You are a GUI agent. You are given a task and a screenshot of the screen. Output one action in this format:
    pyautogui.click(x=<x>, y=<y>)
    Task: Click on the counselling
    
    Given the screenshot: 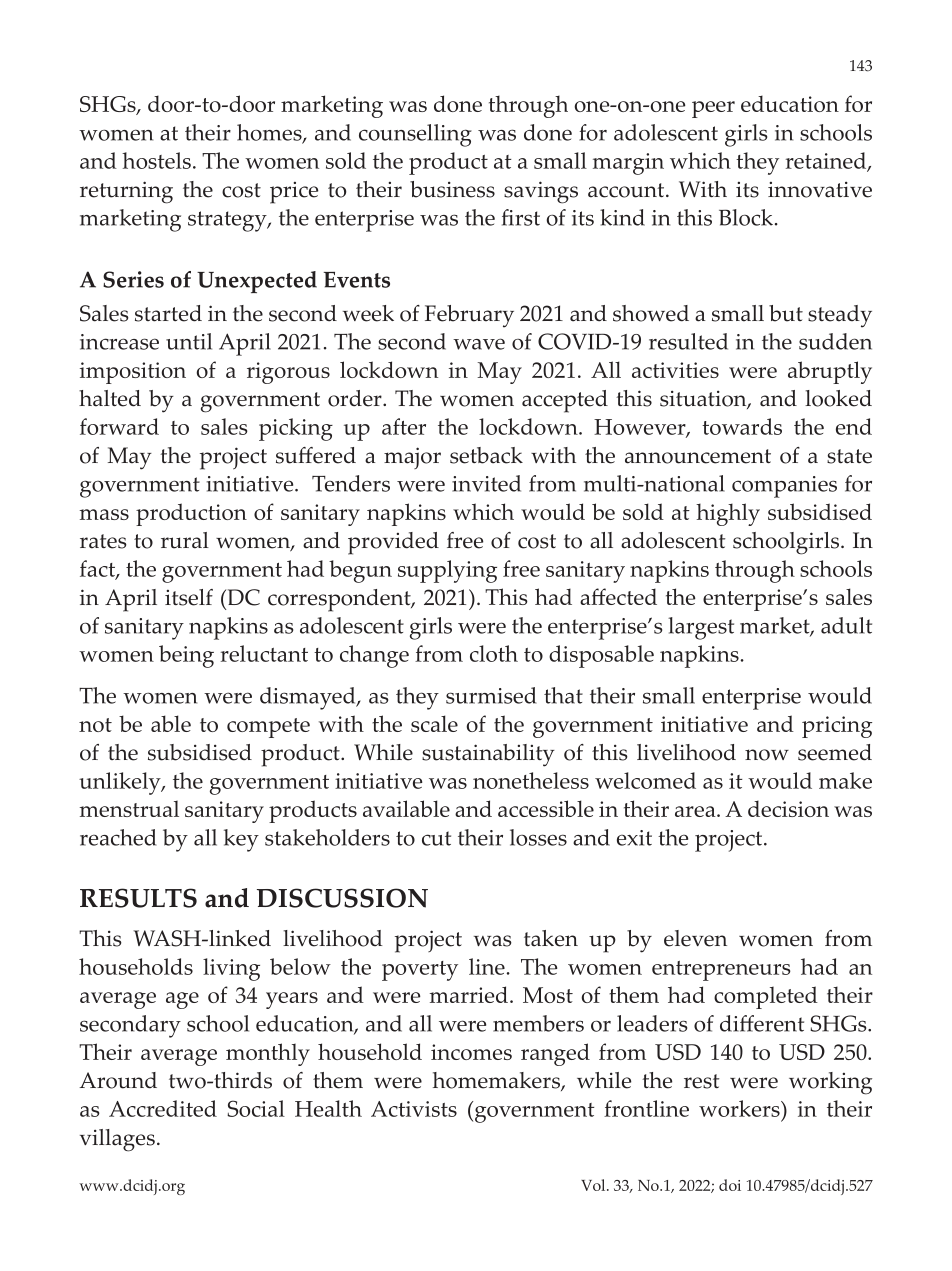 What is the action you would take?
    pyautogui.click(x=415, y=135)
